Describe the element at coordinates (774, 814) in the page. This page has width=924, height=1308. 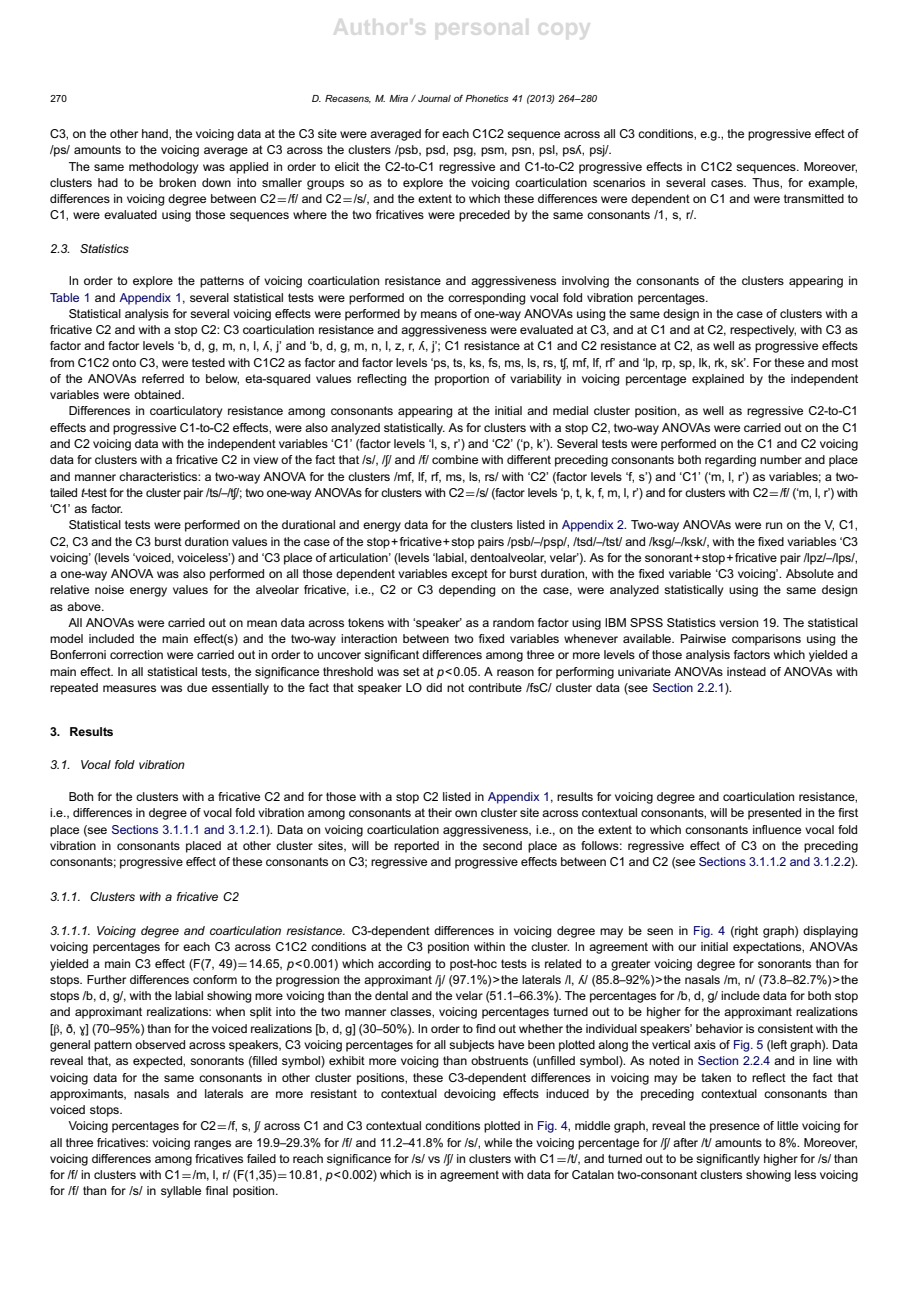
I see `presented` at that location.
